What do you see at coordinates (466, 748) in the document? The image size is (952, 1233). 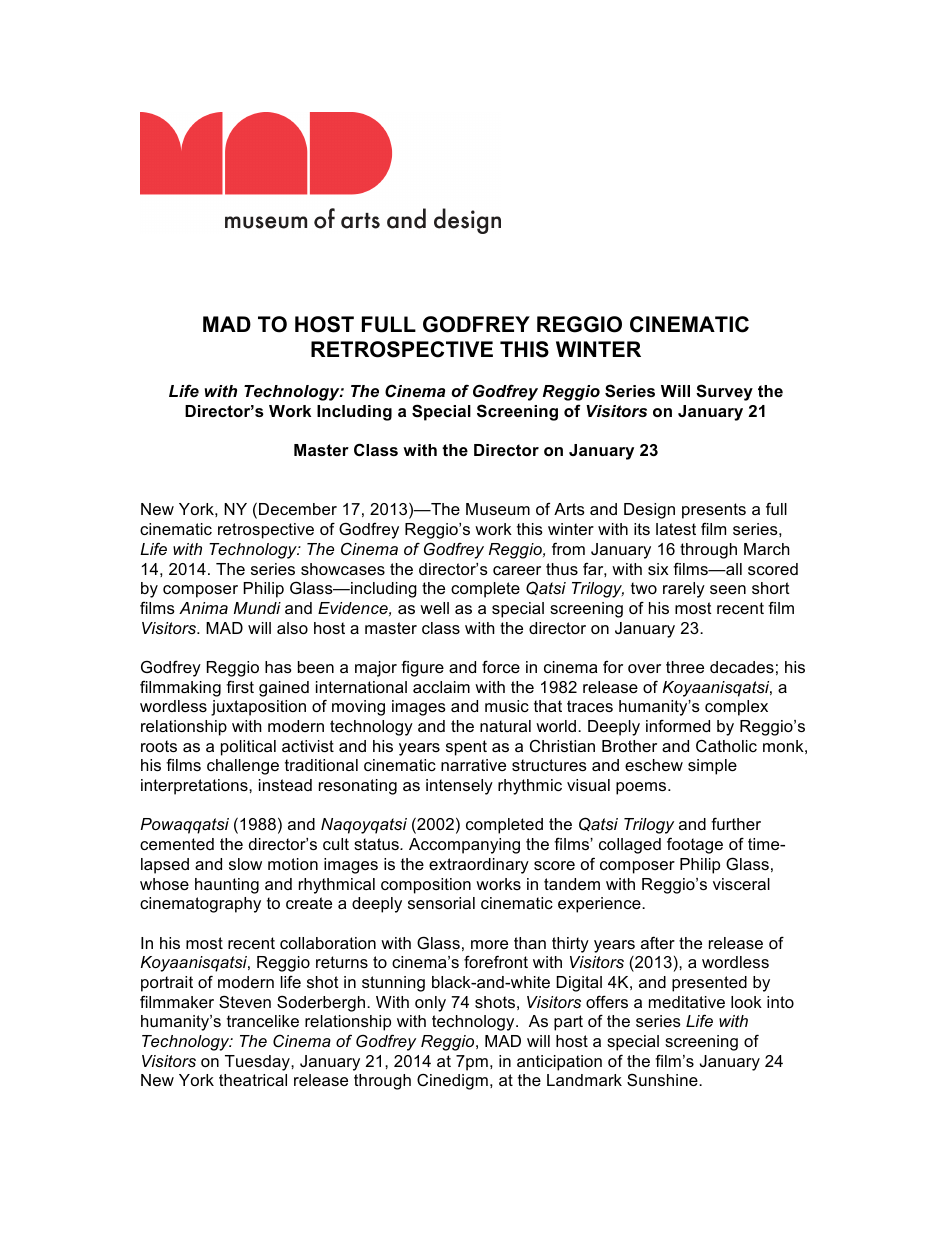 I see `spent` at bounding box center [466, 748].
